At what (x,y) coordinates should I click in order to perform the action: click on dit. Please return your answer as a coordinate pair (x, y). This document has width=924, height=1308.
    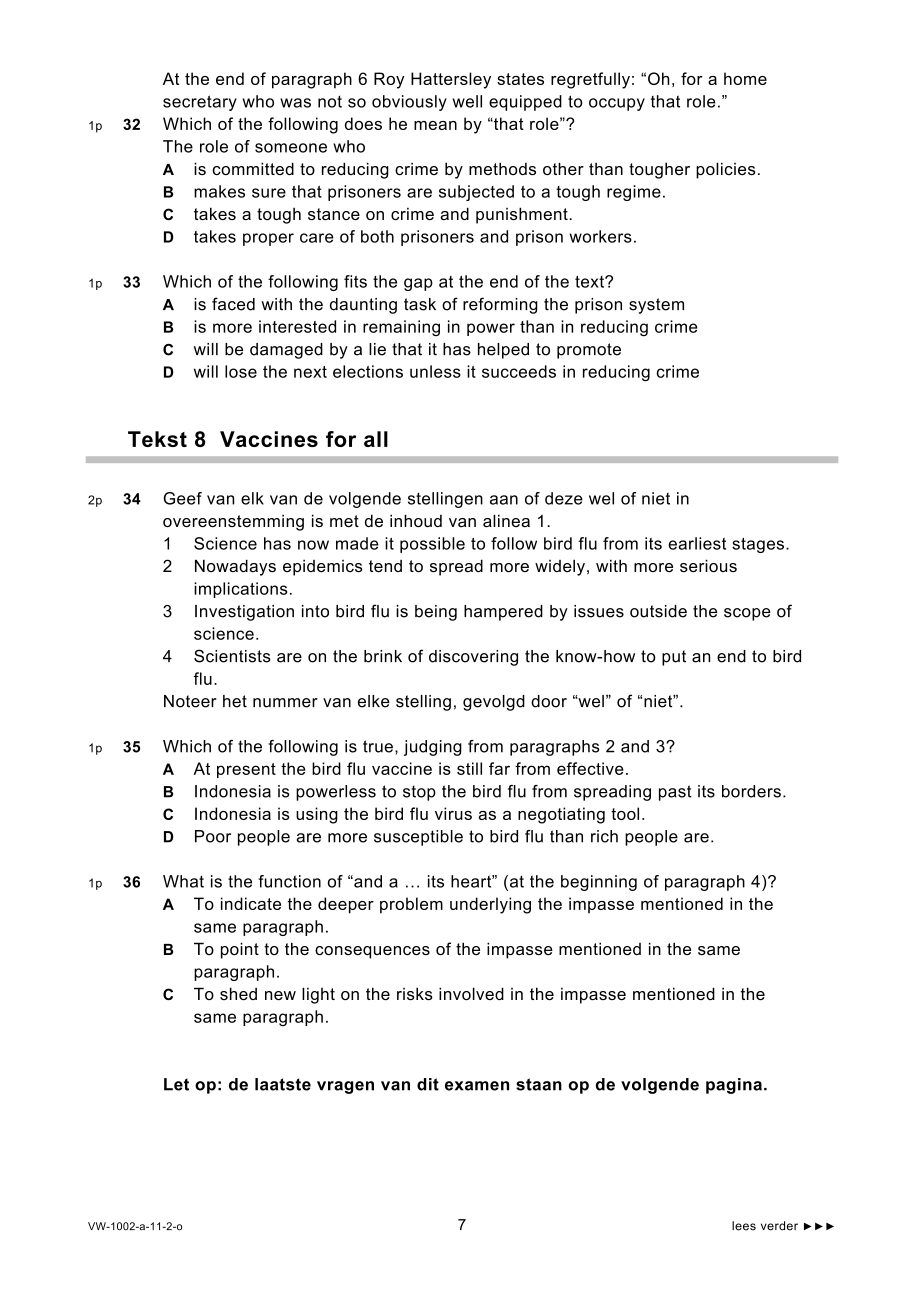
    Looking at the image, I should click on (428, 1084).
